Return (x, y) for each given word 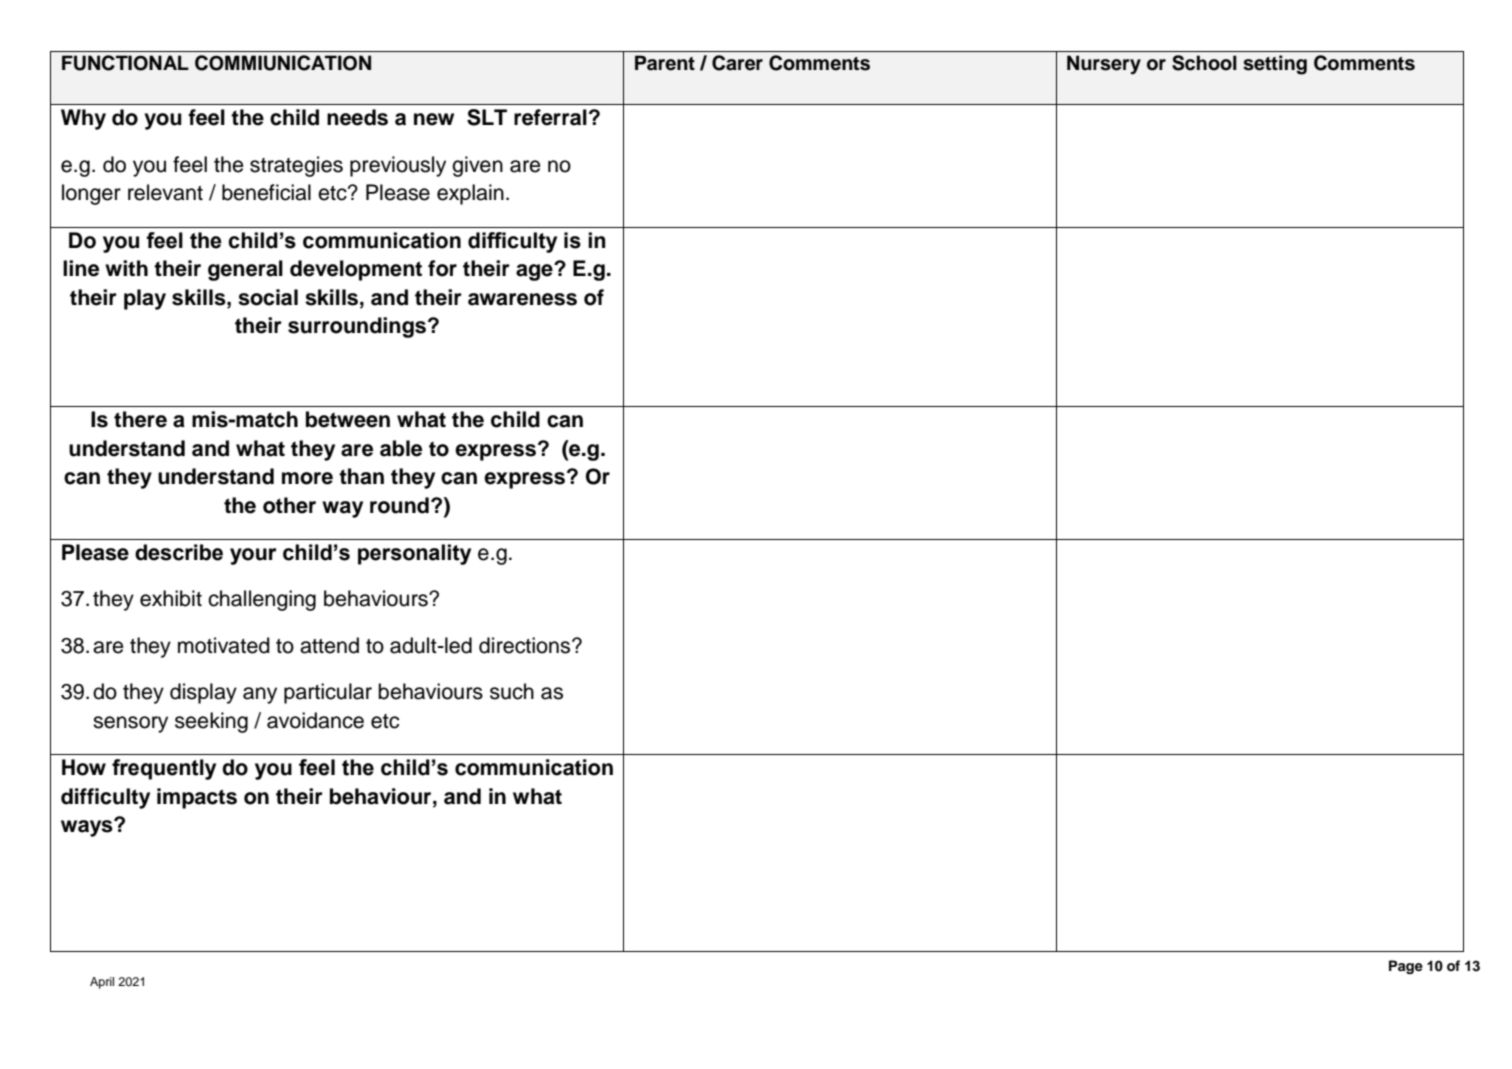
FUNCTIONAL (125, 63)
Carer (737, 63)
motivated (224, 645)
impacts (197, 798)
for (442, 268)
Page (1406, 967)
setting (1275, 65)
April (102, 983)
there (140, 419)
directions (526, 645)
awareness (522, 299)
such (512, 691)
